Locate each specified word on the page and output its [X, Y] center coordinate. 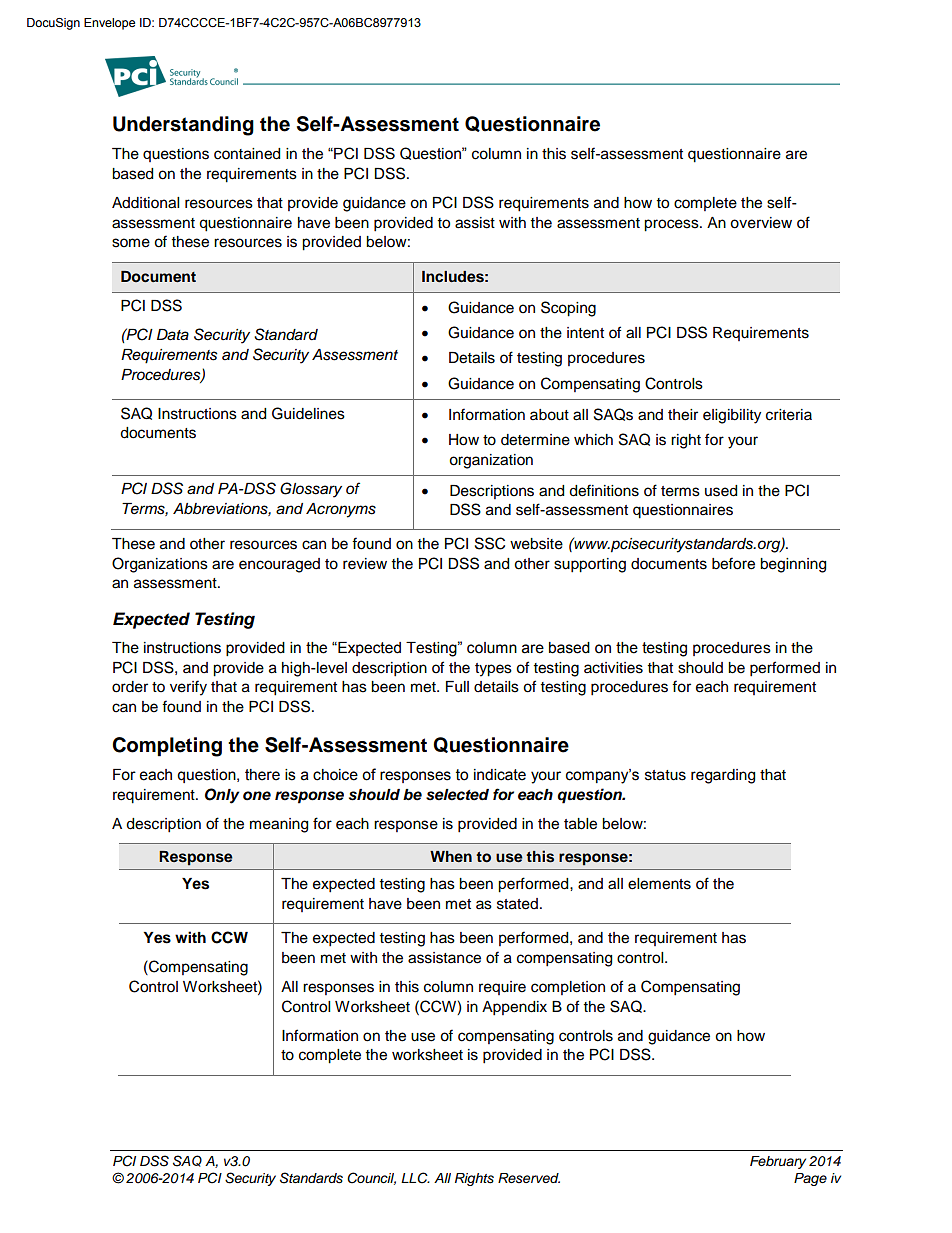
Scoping [568, 309]
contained [247, 154]
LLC [415, 1178]
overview [761, 223]
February [778, 1162]
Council [371, 1178]
